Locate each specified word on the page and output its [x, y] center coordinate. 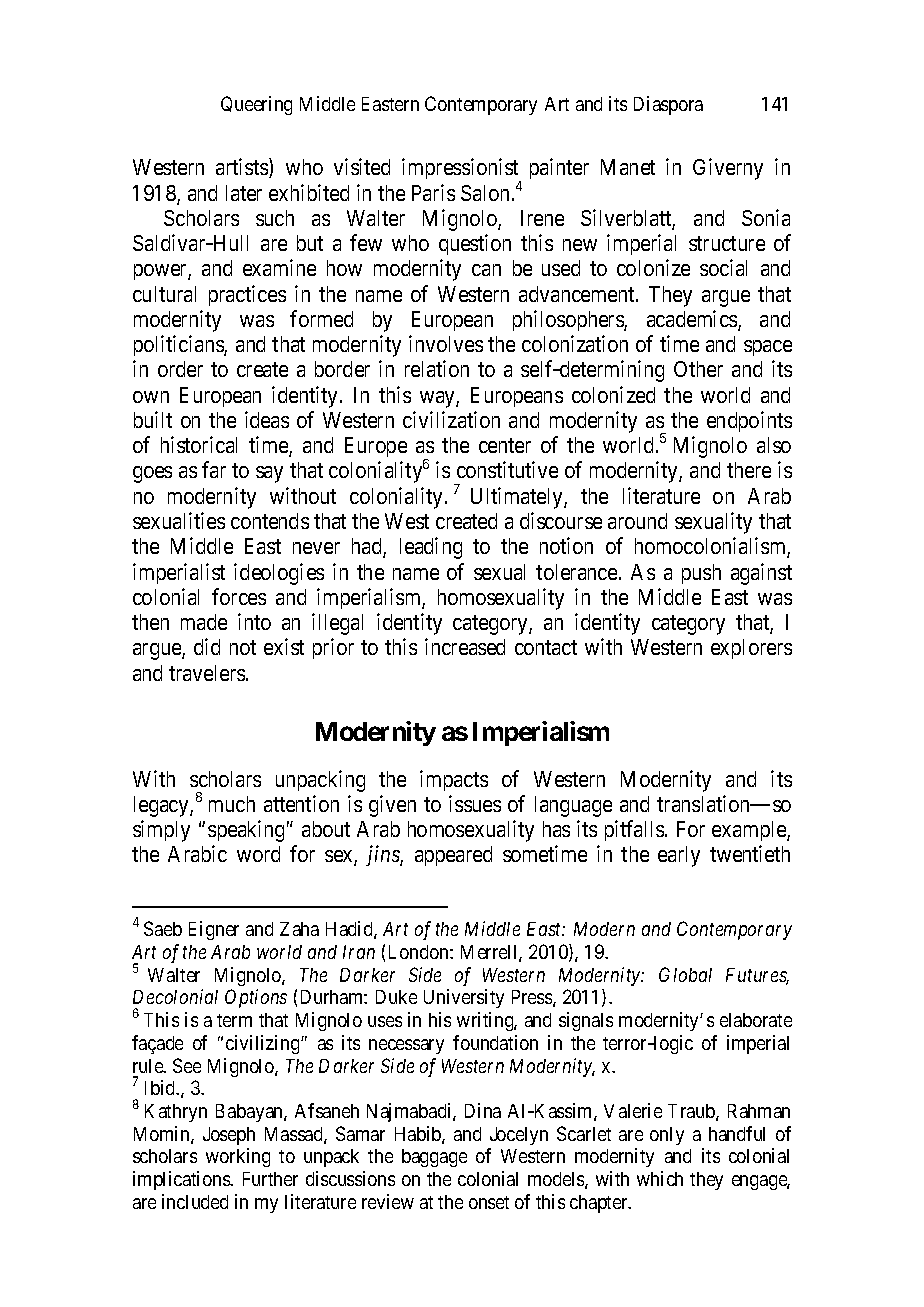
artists [243, 168]
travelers [208, 673]
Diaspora [668, 105]
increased [465, 646]
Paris [433, 192]
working [238, 1157]
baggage [434, 1158]
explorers [751, 649]
